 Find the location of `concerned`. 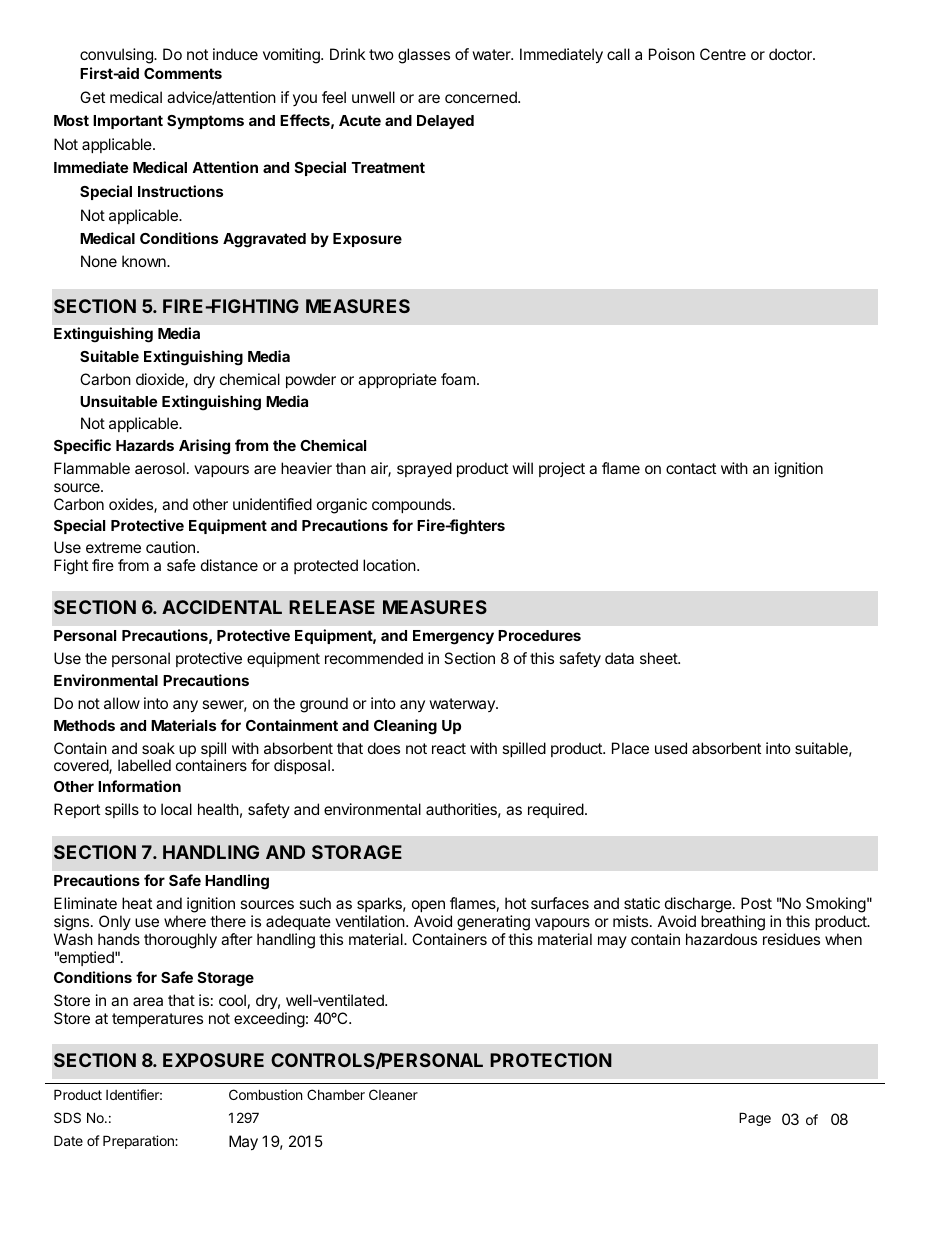

concerned is located at coordinates (482, 97).
